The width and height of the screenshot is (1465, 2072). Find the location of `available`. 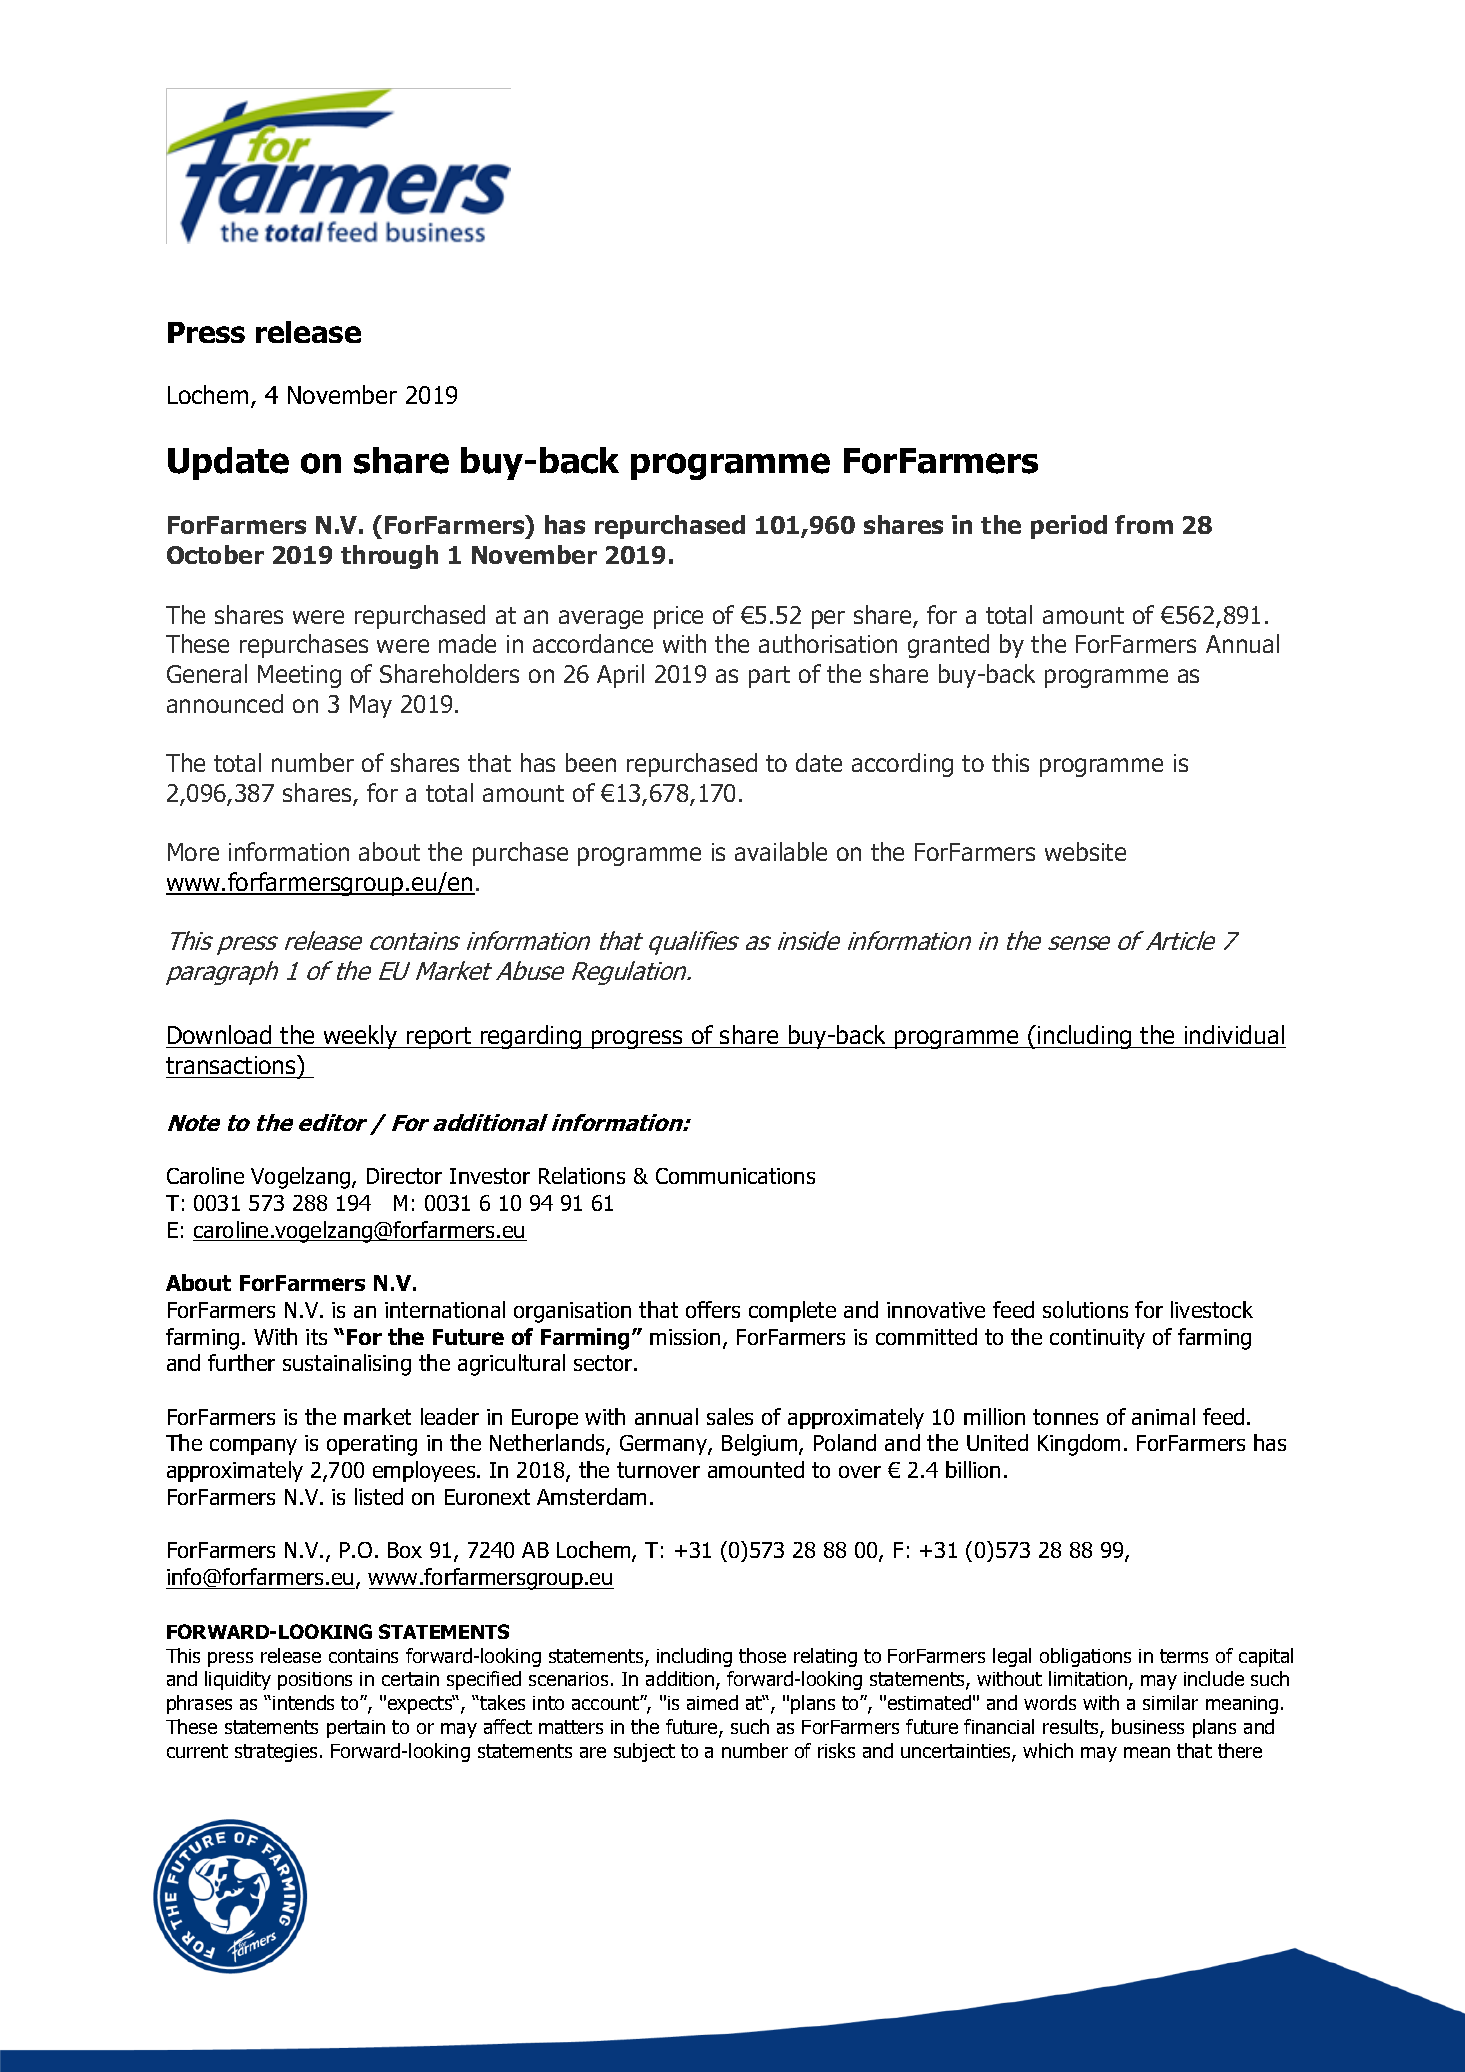

available is located at coordinates (781, 851).
